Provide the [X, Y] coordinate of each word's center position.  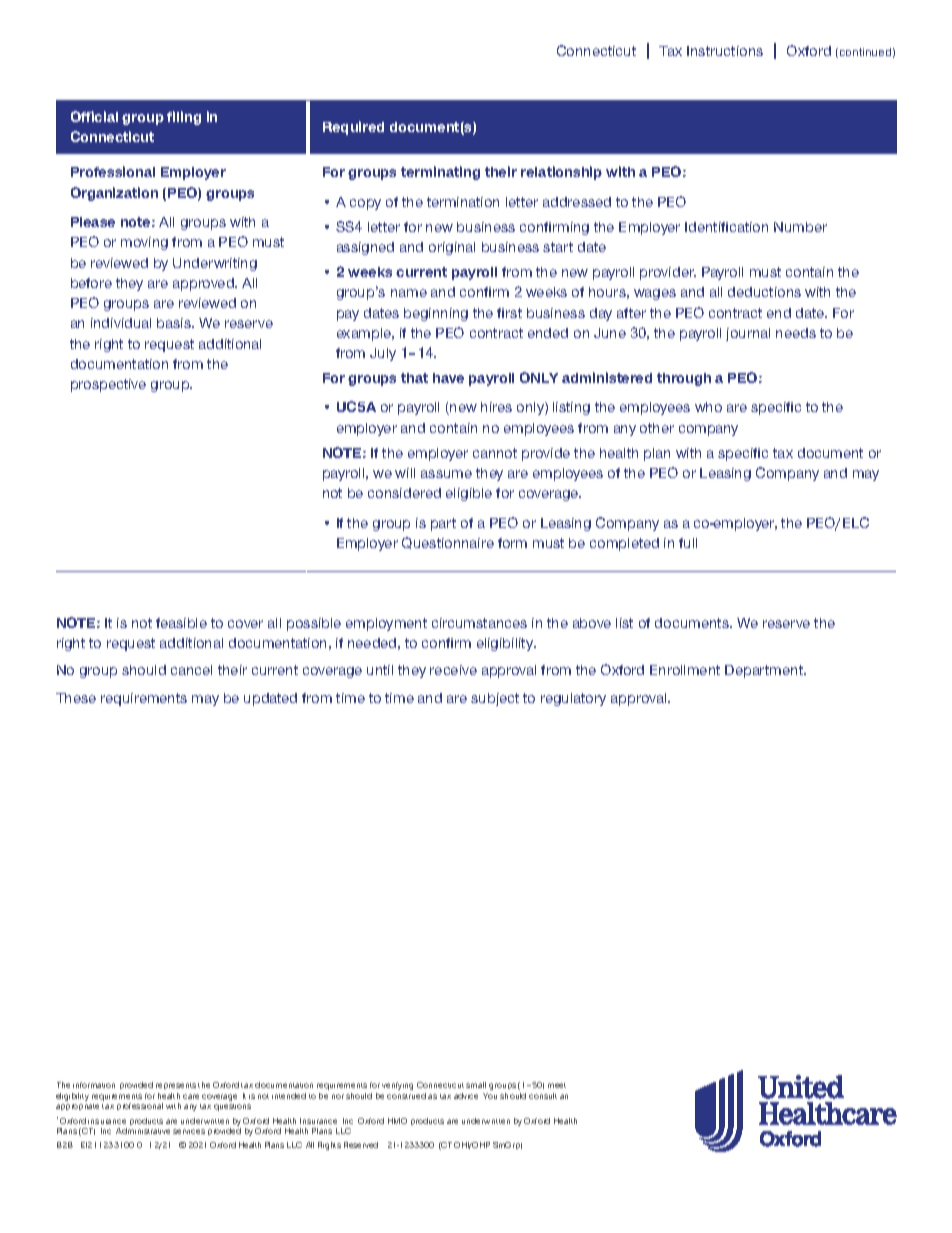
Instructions [725, 51]
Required [353, 128]
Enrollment [685, 670]
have [448, 378]
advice [466, 1096]
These [76, 698]
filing [184, 118]
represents [176, 1086]
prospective [108, 385]
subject [495, 699]
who [708, 407]
